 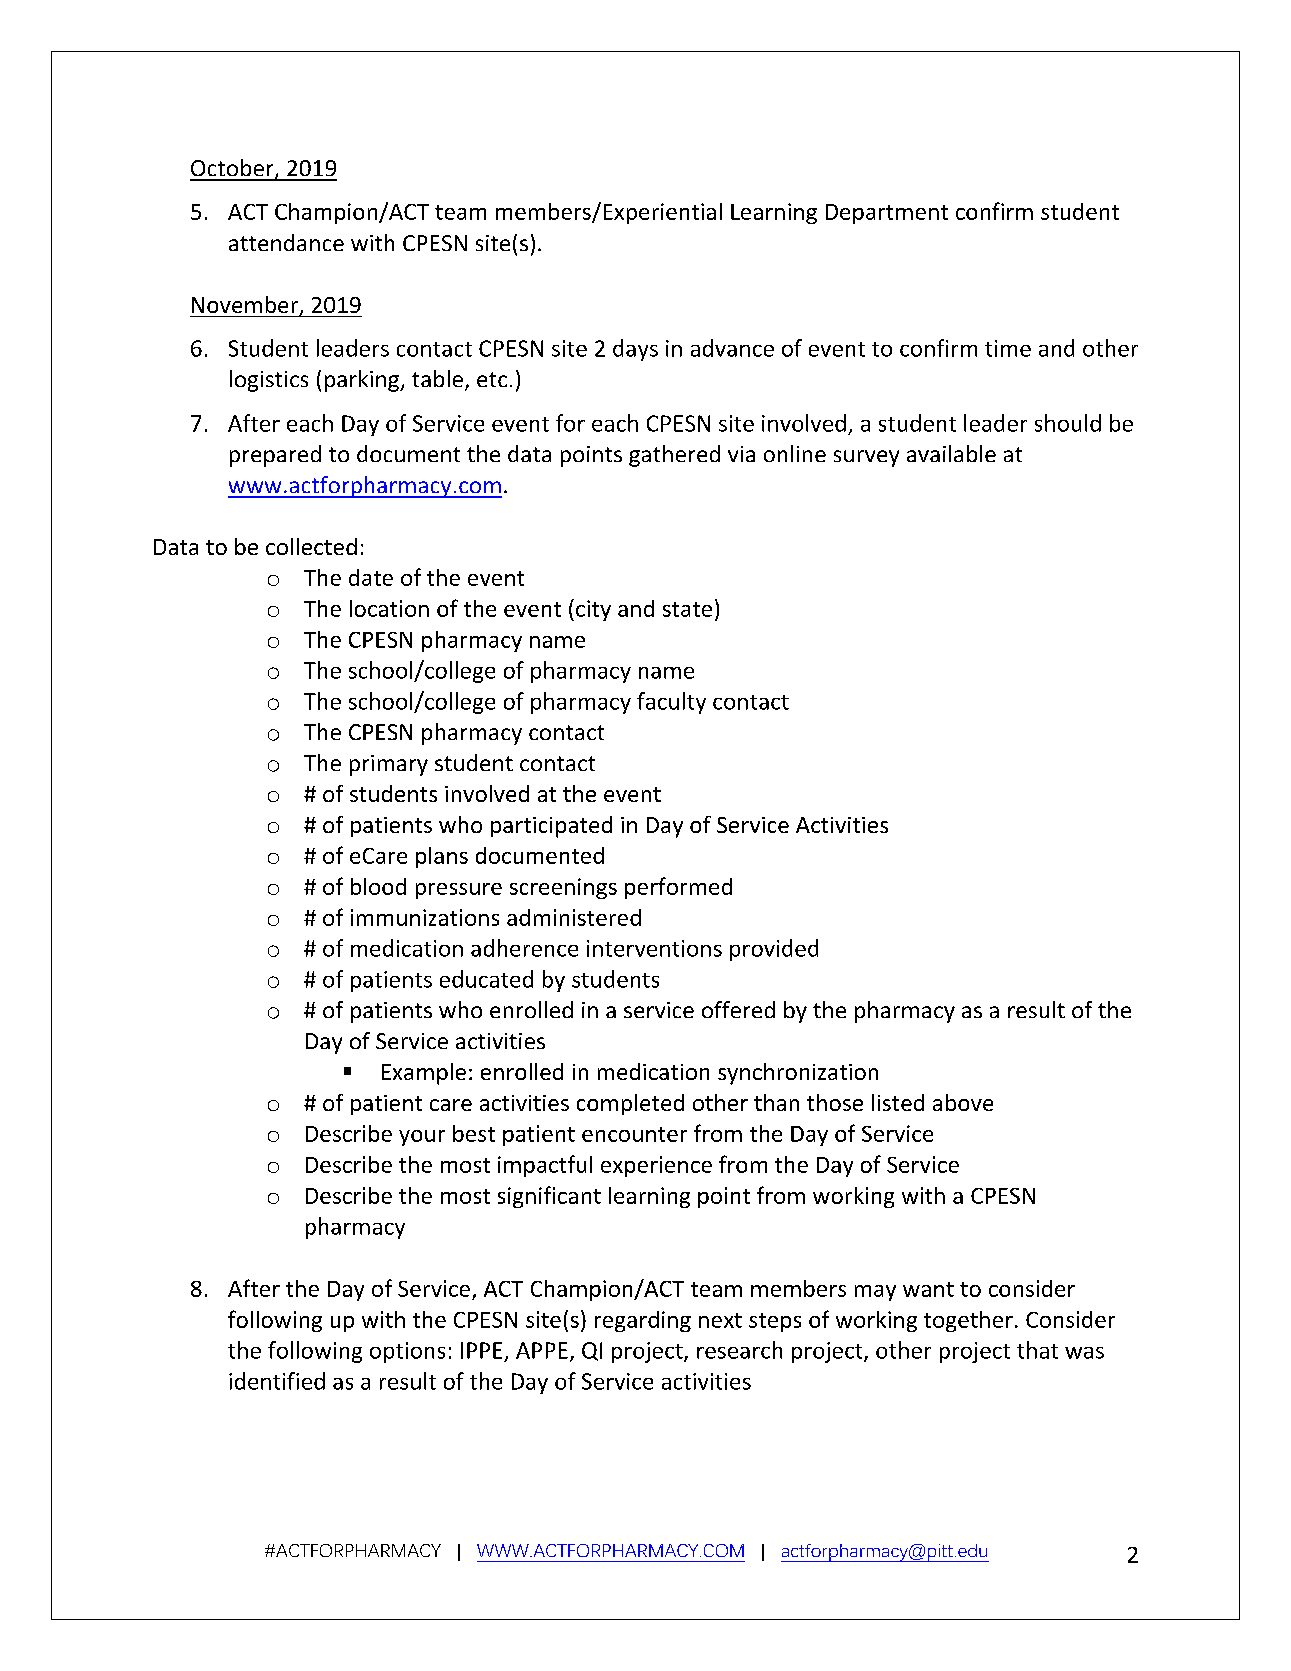 I want to click on participated, so click(x=551, y=827).
